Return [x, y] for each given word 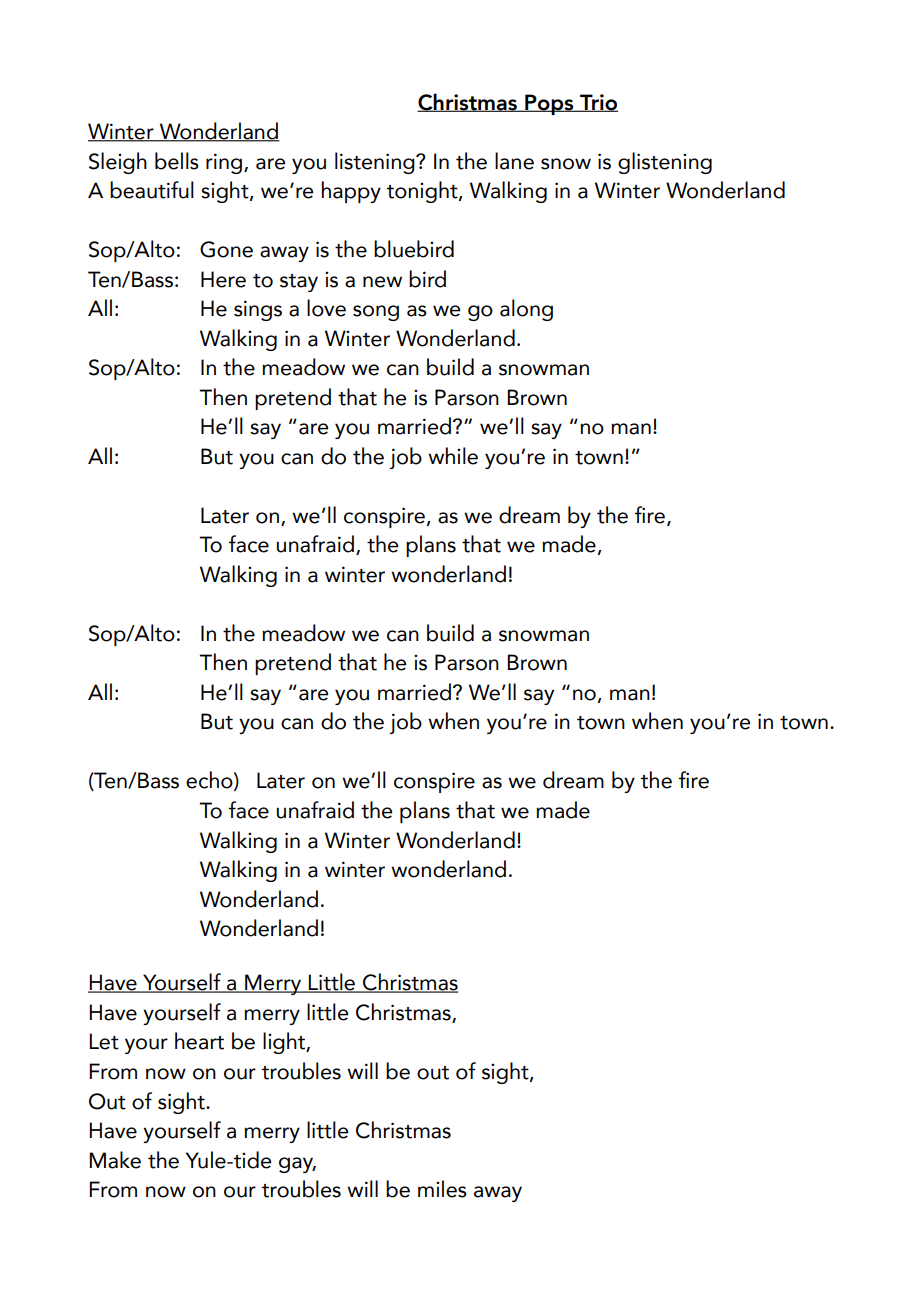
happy [351, 192]
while [453, 456]
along [526, 310]
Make [115, 1160]
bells [177, 161]
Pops [549, 104]
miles [442, 1189]
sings [258, 310]
